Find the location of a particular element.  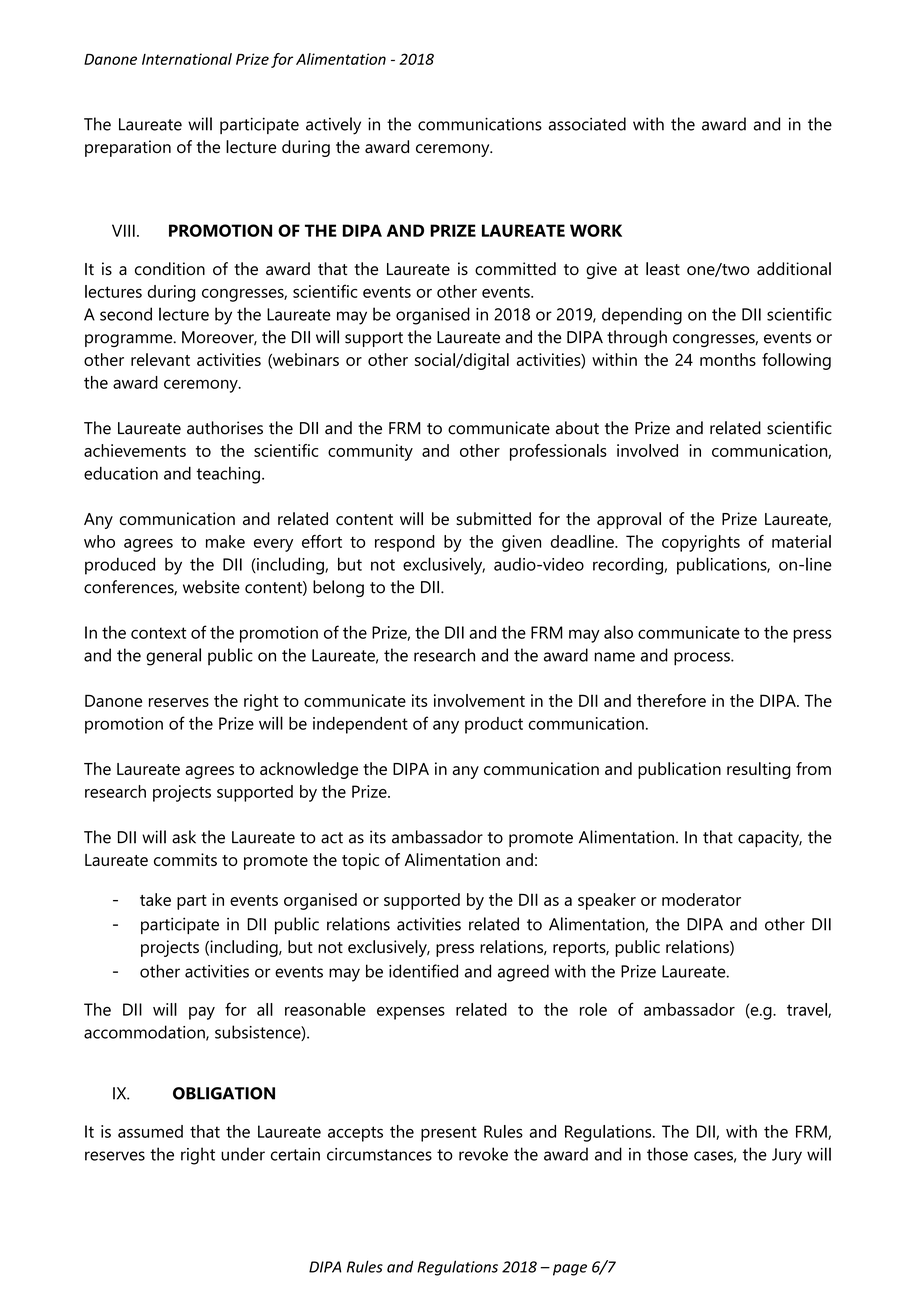

revoke is located at coordinates (483, 1154).
